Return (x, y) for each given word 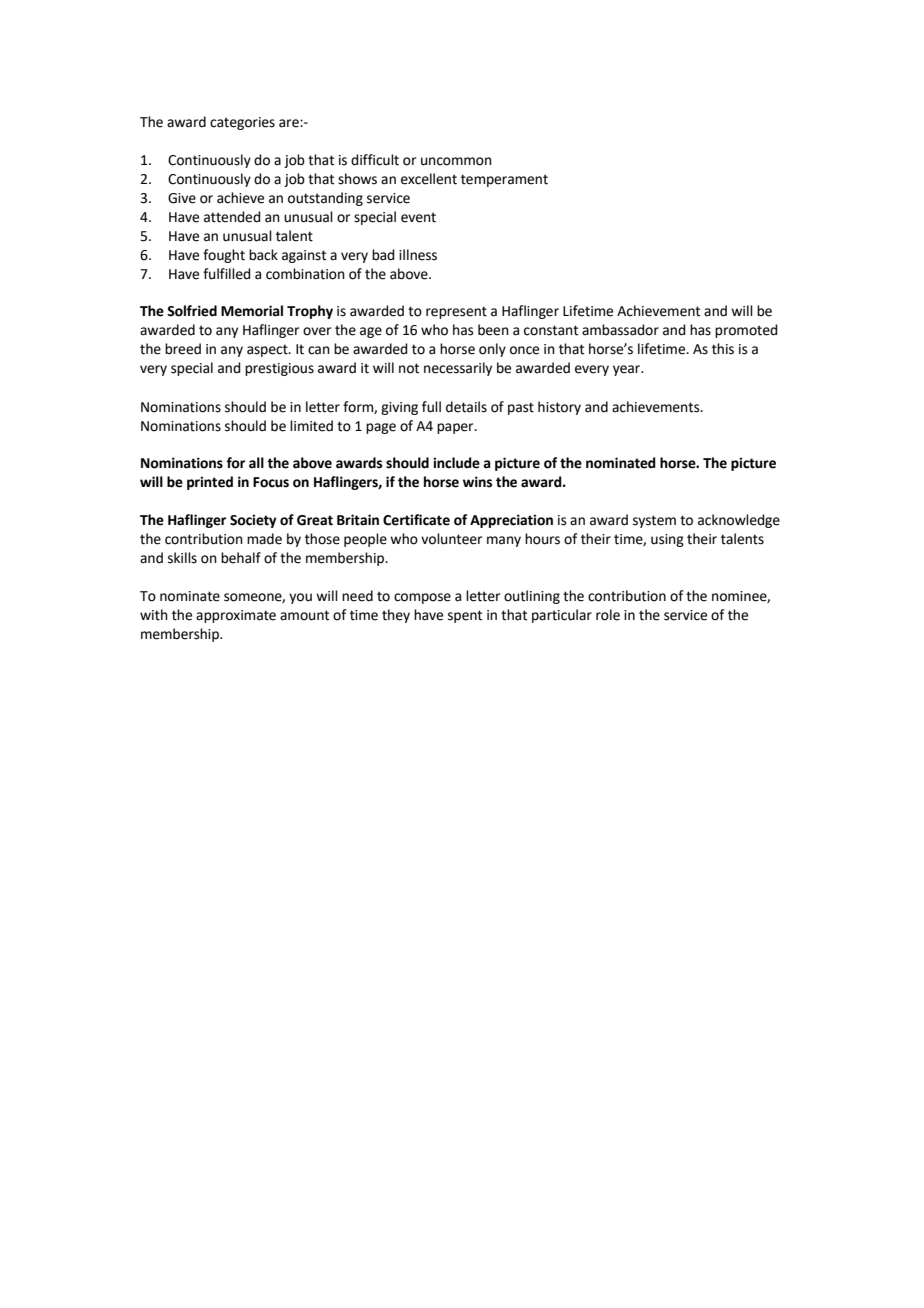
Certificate (416, 520)
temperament (504, 180)
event (418, 217)
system (654, 521)
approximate (236, 616)
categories (242, 123)
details (466, 407)
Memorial (252, 311)
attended (232, 217)
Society (253, 521)
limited (311, 426)
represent (456, 312)
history (559, 408)
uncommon (456, 161)
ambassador (620, 330)
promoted (746, 331)
